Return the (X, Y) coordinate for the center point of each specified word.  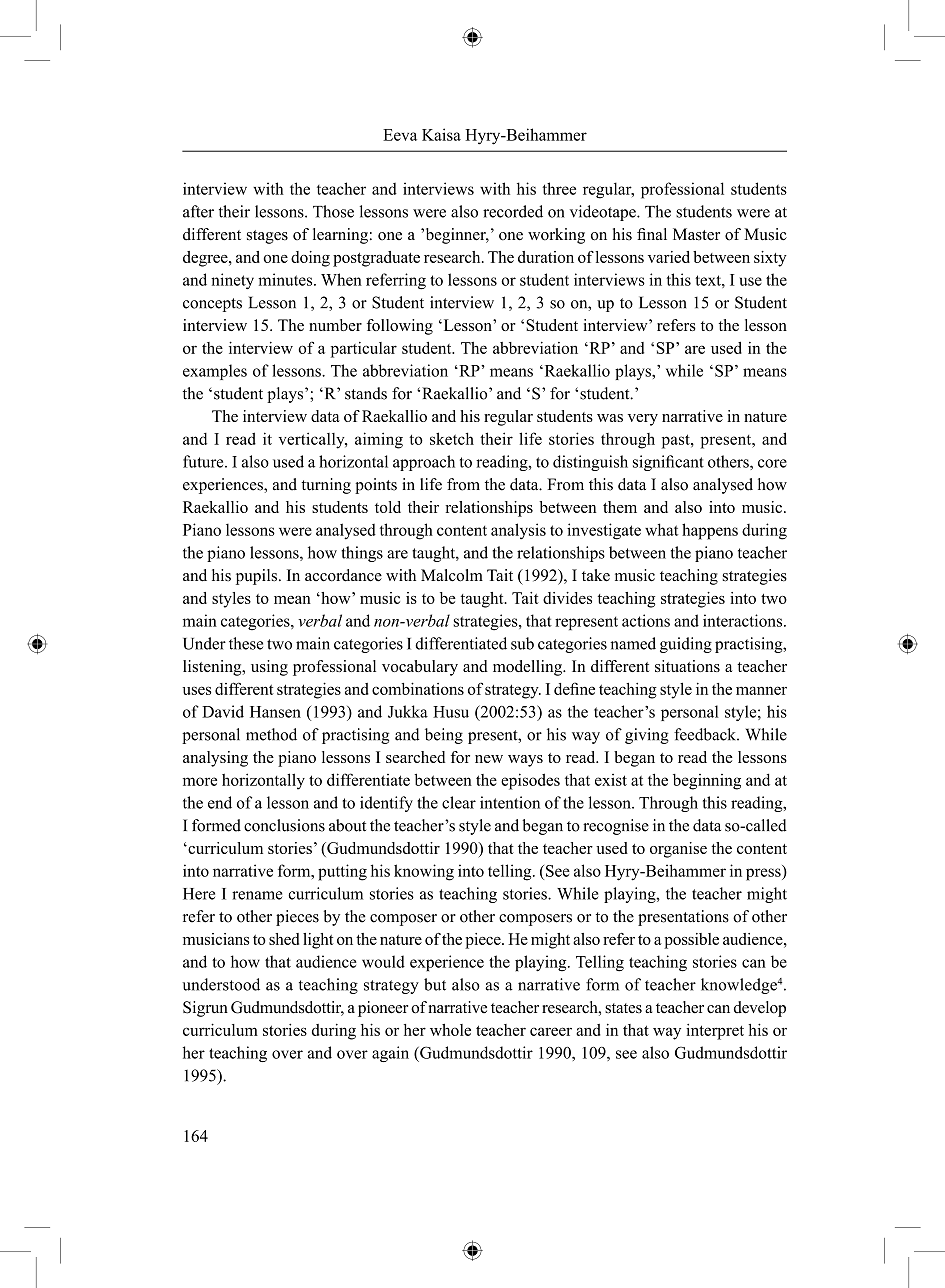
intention (510, 802)
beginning (707, 782)
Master (696, 234)
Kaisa (441, 134)
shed (284, 939)
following (400, 327)
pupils (256, 577)
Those (333, 211)
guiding (686, 645)
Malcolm (452, 575)
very (643, 420)
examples (215, 372)
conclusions (284, 825)
